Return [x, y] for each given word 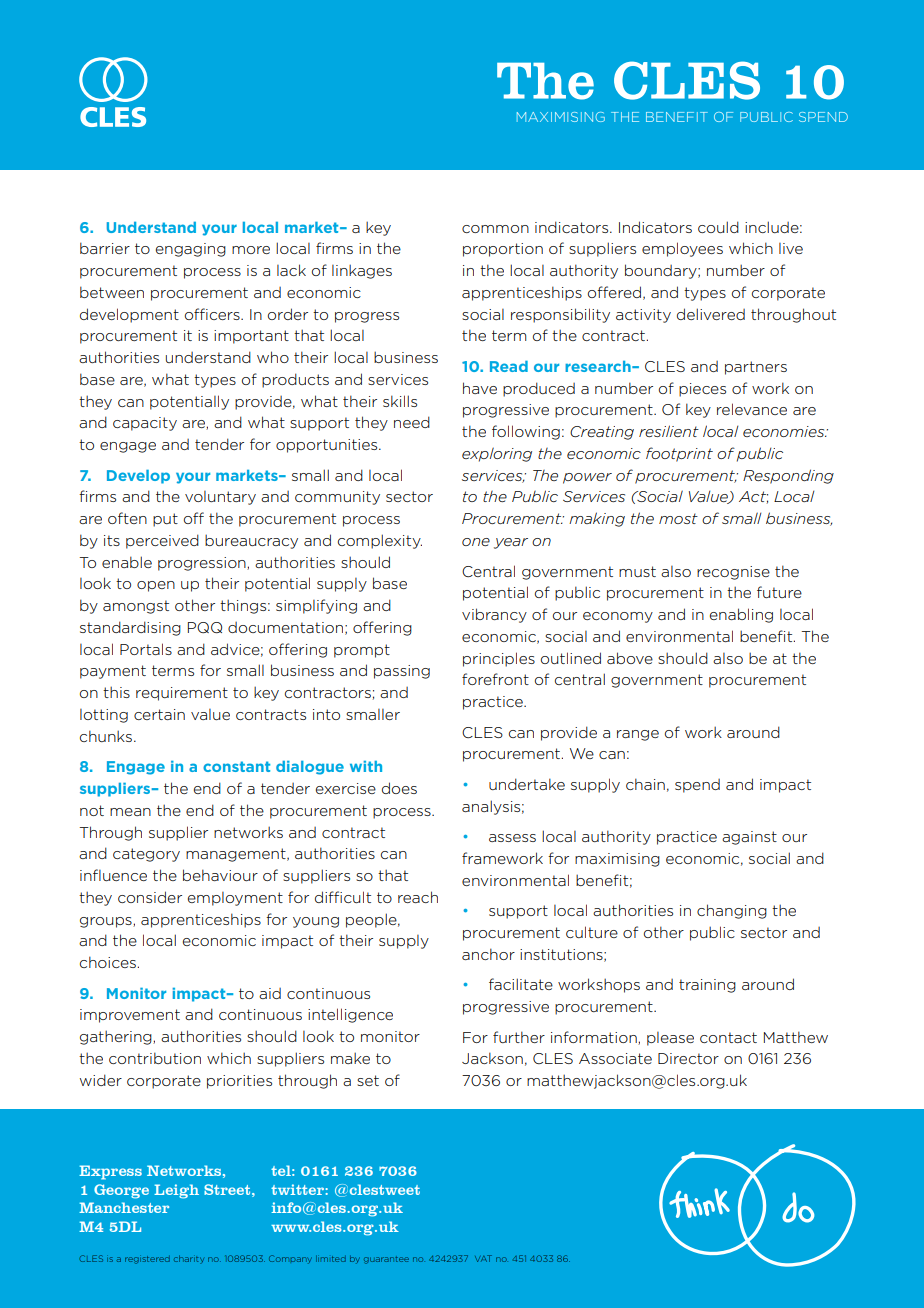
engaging [191, 250]
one [476, 542]
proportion [503, 250]
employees [682, 249]
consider [150, 897]
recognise [733, 573]
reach [418, 897]
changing [732, 911]
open [156, 586]
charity [189, 1259]
